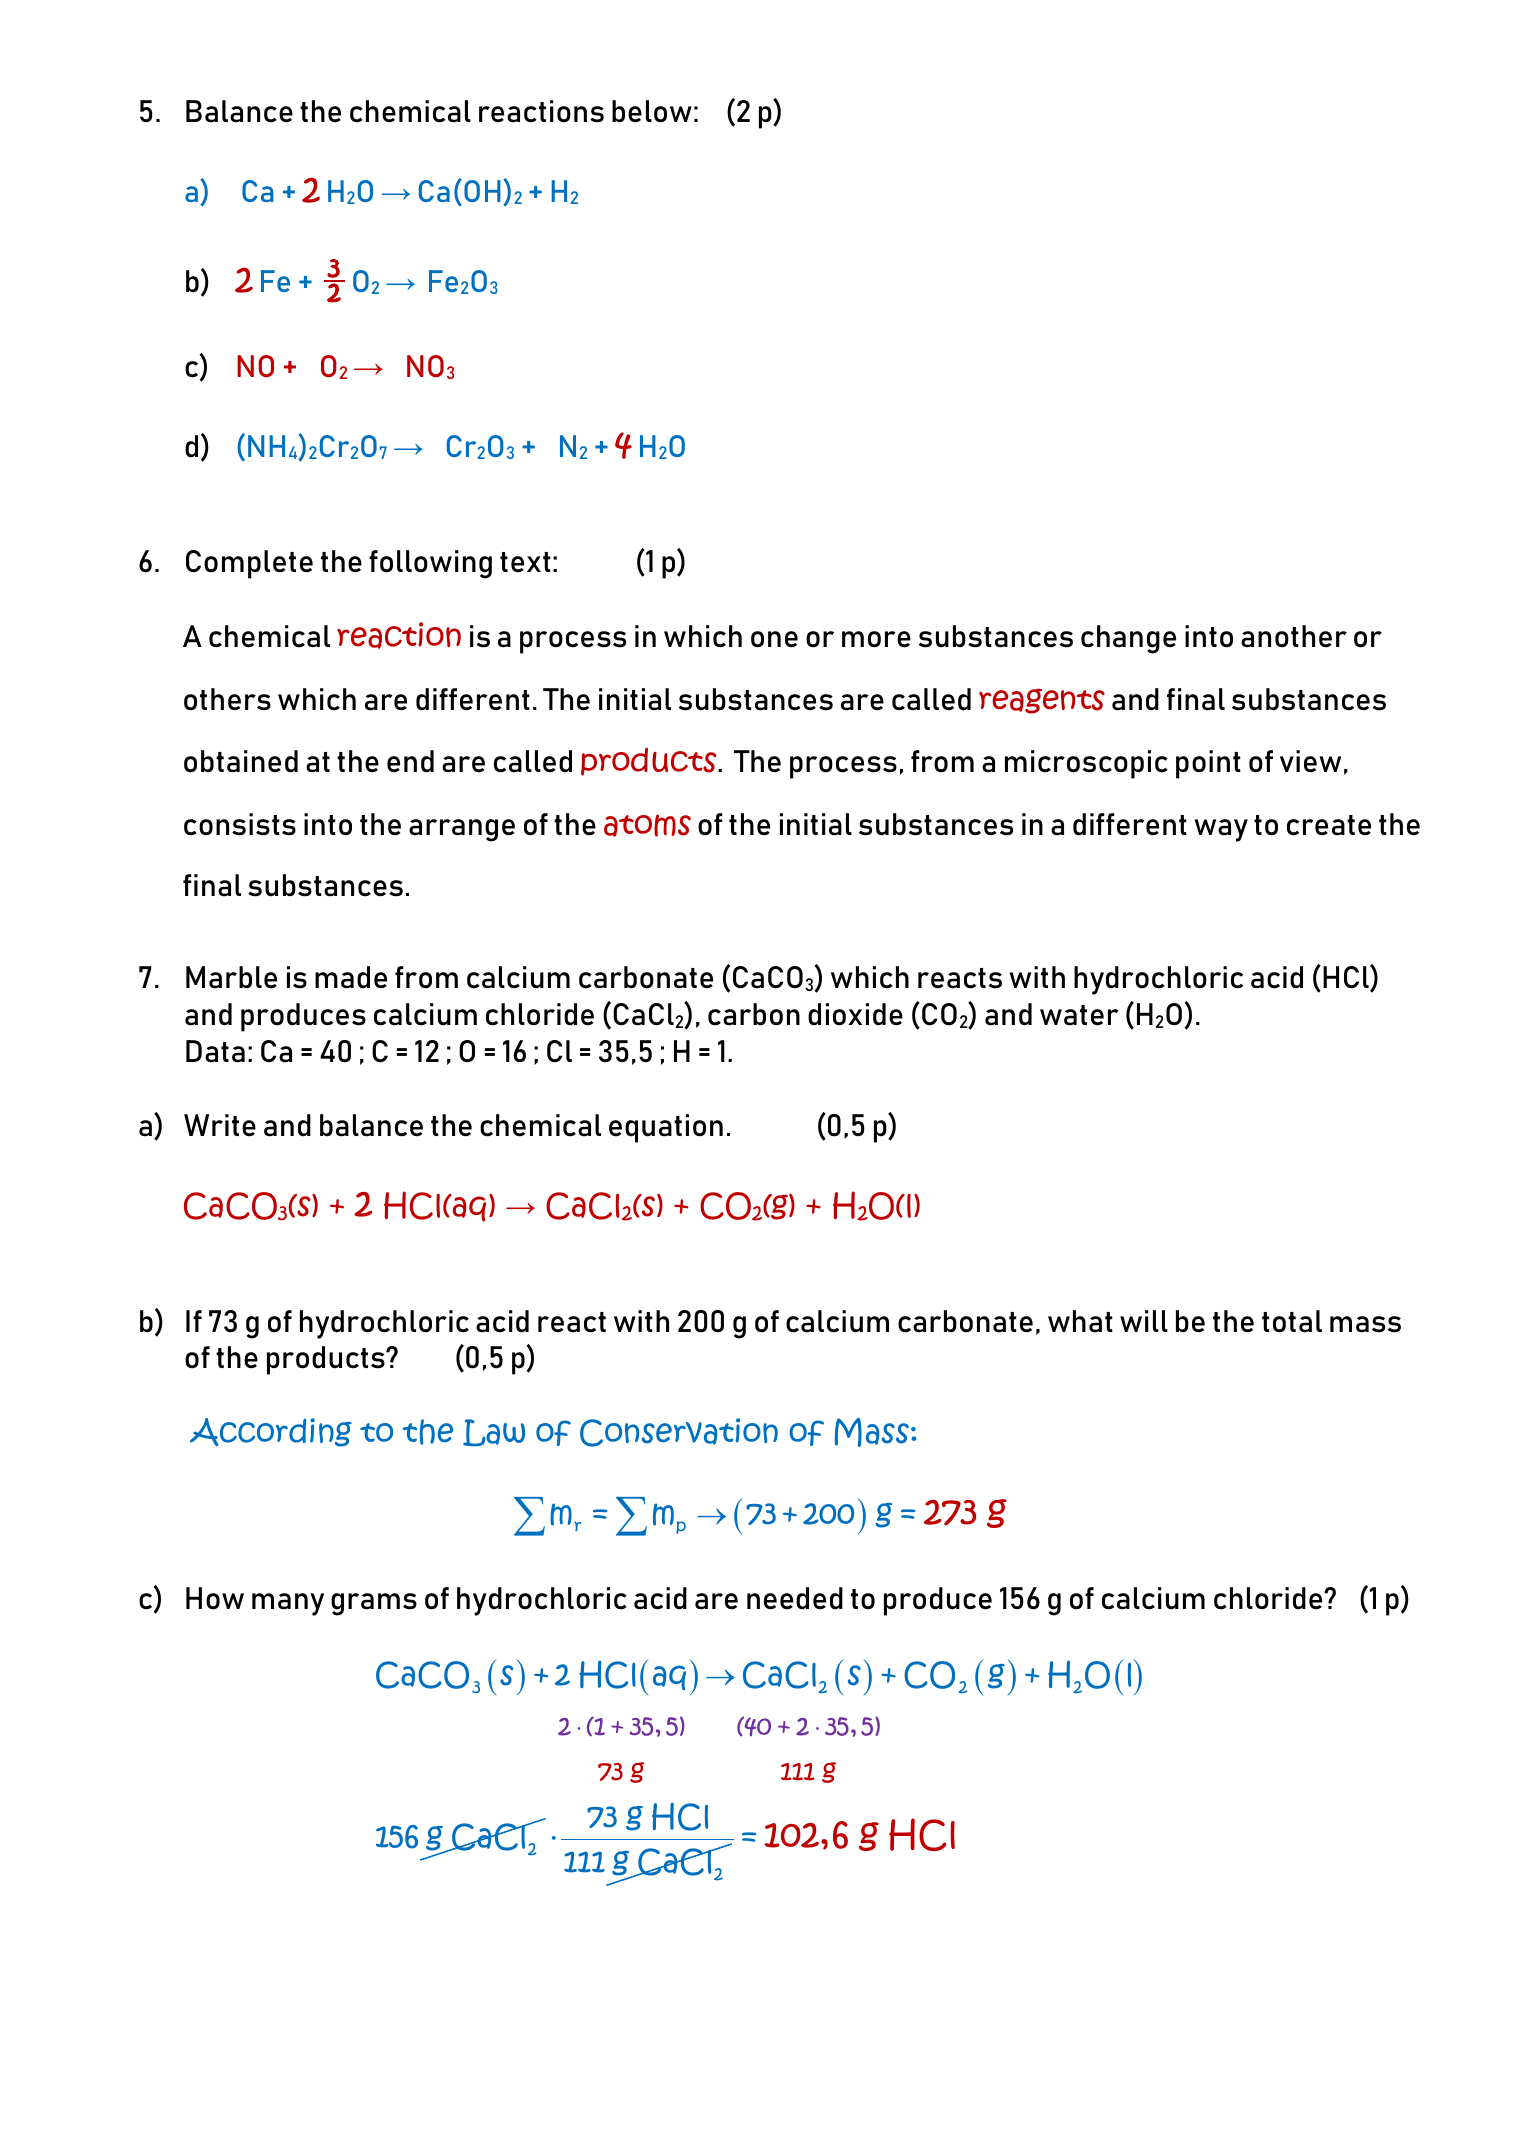 This screenshot has width=1521, height=2152. Describe the element at coordinates (430, 564) in the screenshot. I see `following` at that location.
